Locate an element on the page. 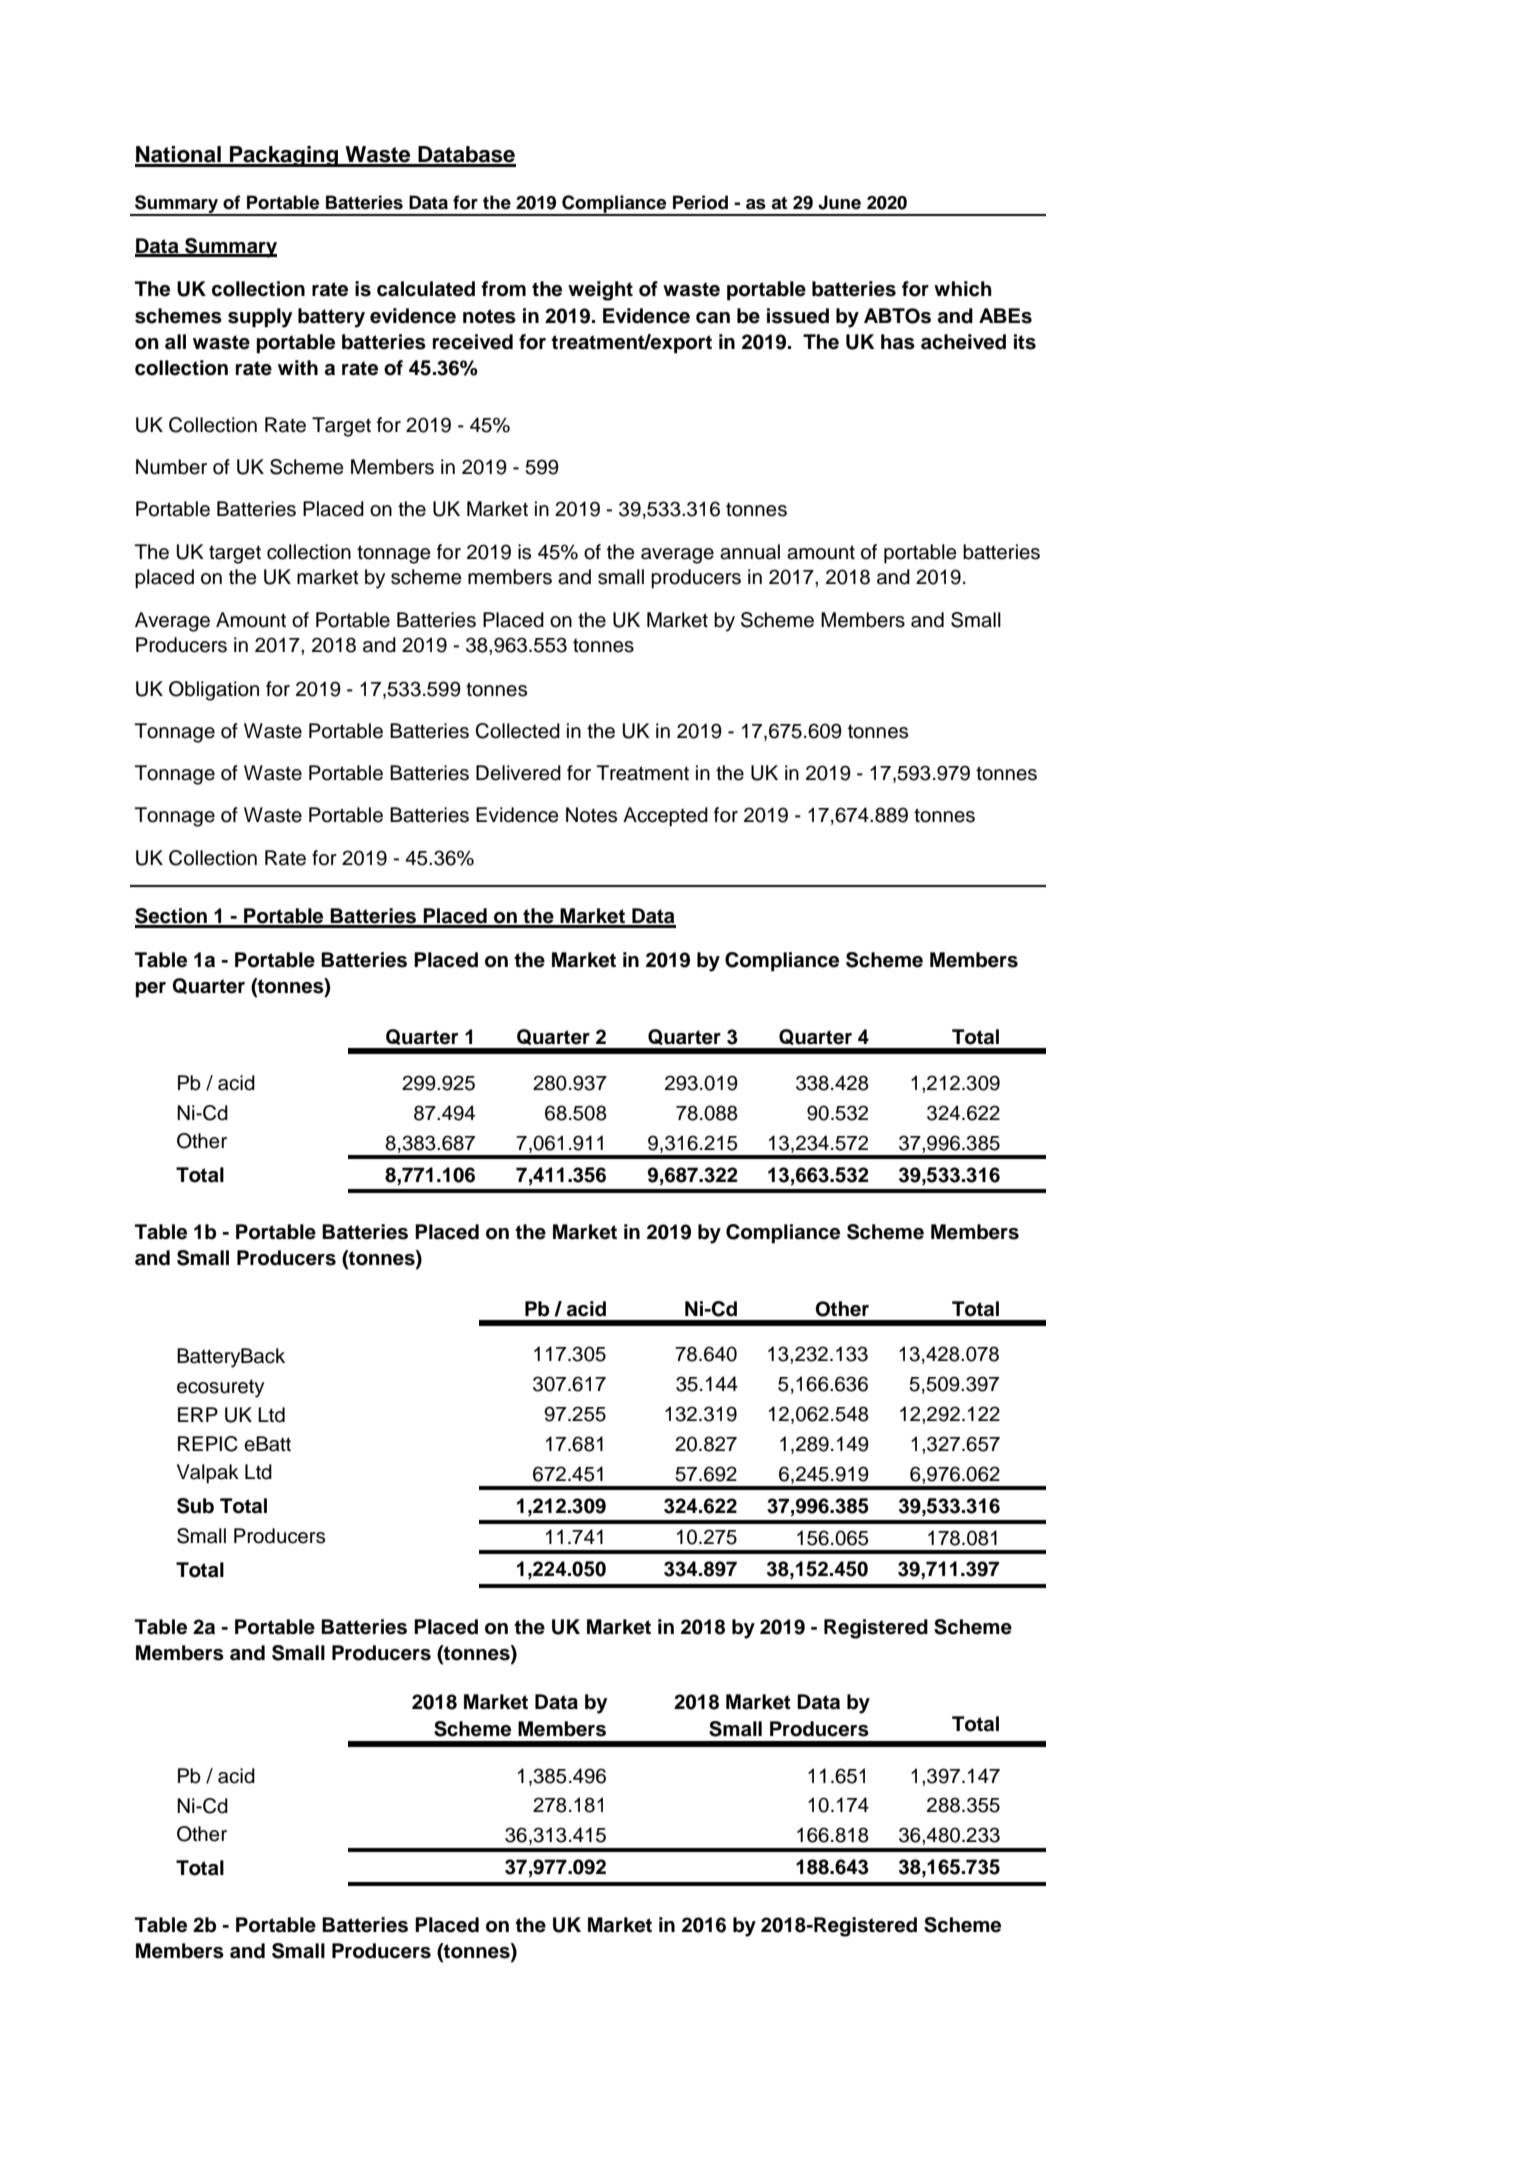 This image has height=2159, width=1527. annual is located at coordinates (750, 552).
